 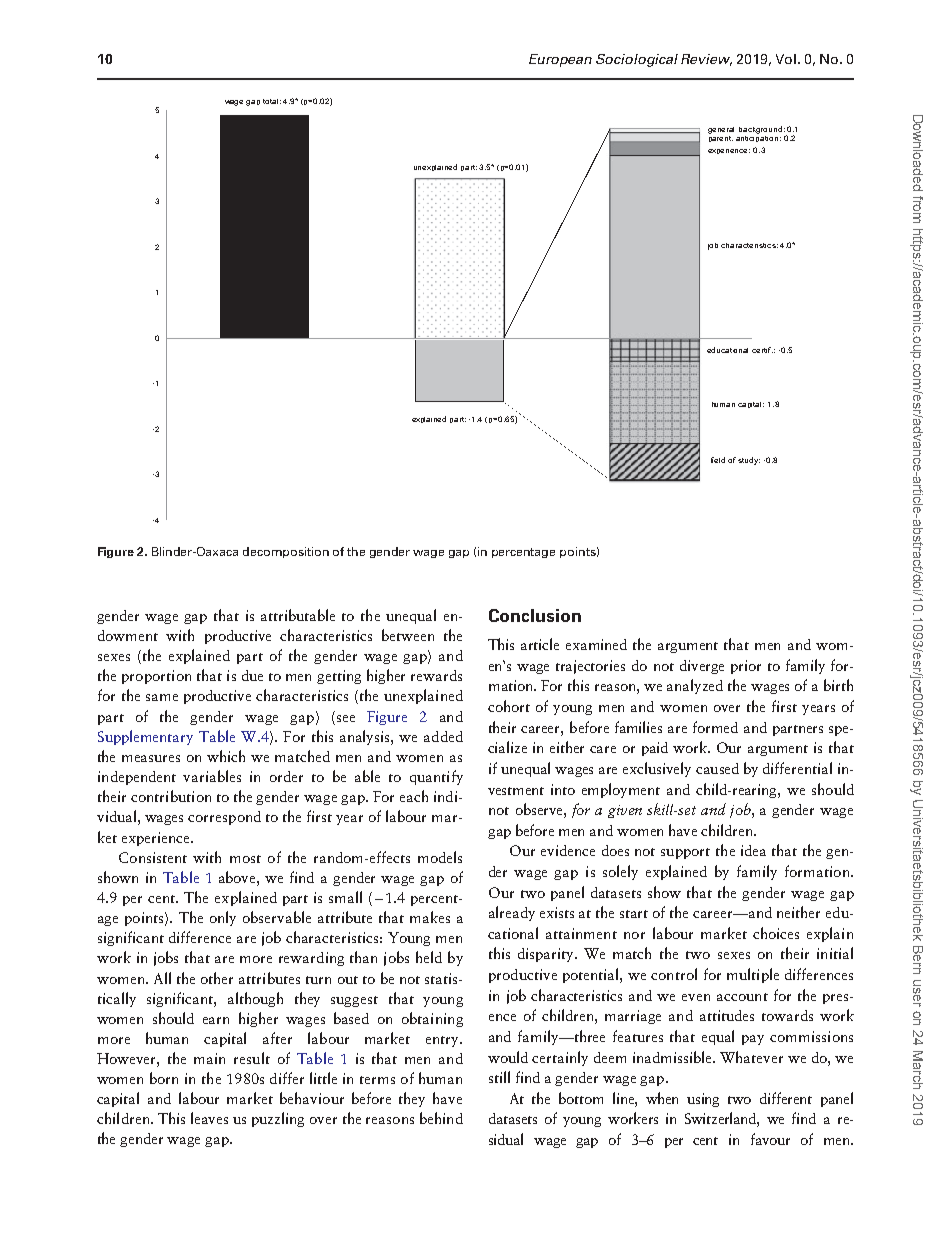 What do you see at coordinates (746, 667) in the document?
I see `prior` at bounding box center [746, 667].
